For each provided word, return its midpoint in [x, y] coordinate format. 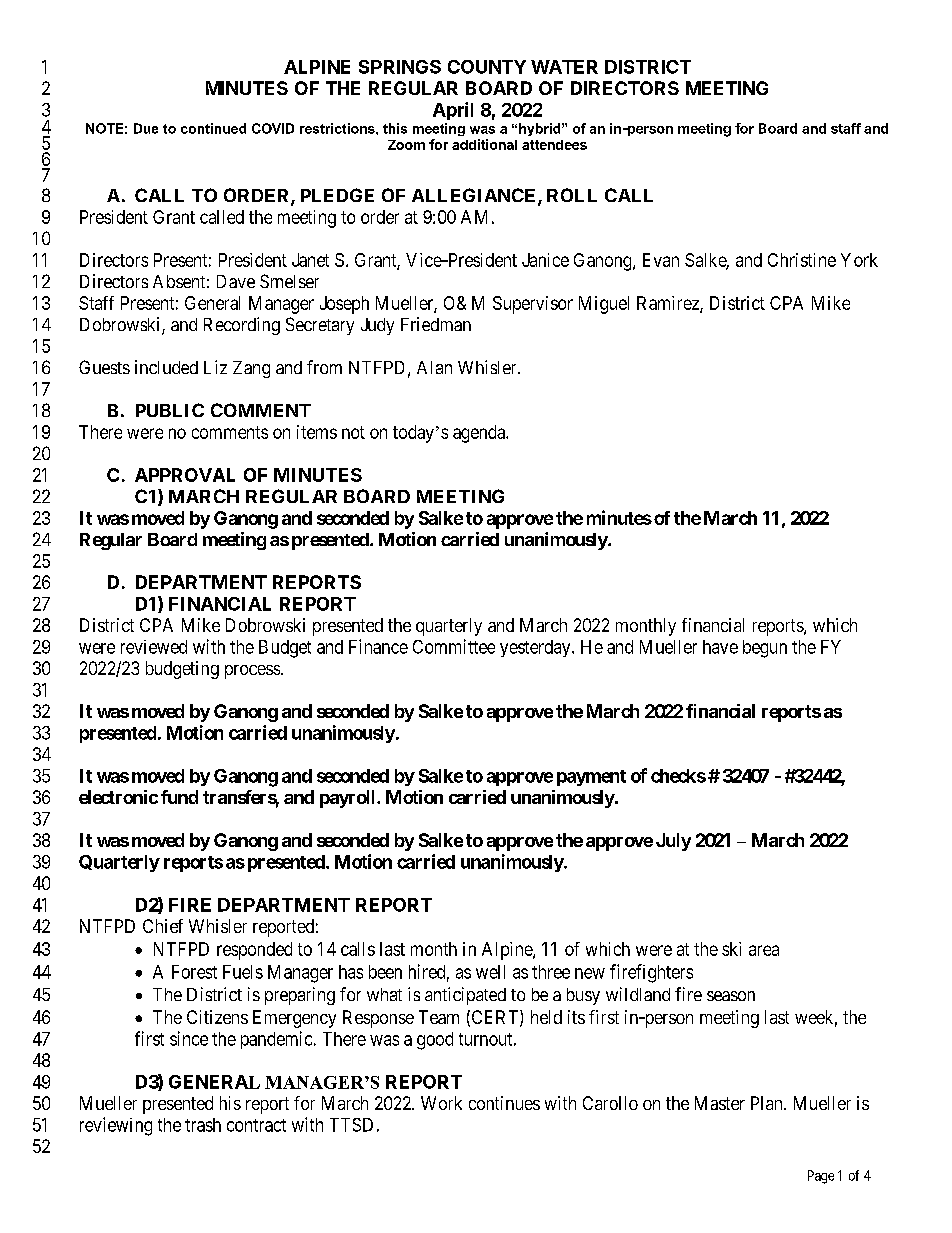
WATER [564, 67]
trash [203, 1125]
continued [213, 128]
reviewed [154, 647]
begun [765, 649]
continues [504, 1103]
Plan [768, 1103]
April [453, 111]
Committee [454, 646]
